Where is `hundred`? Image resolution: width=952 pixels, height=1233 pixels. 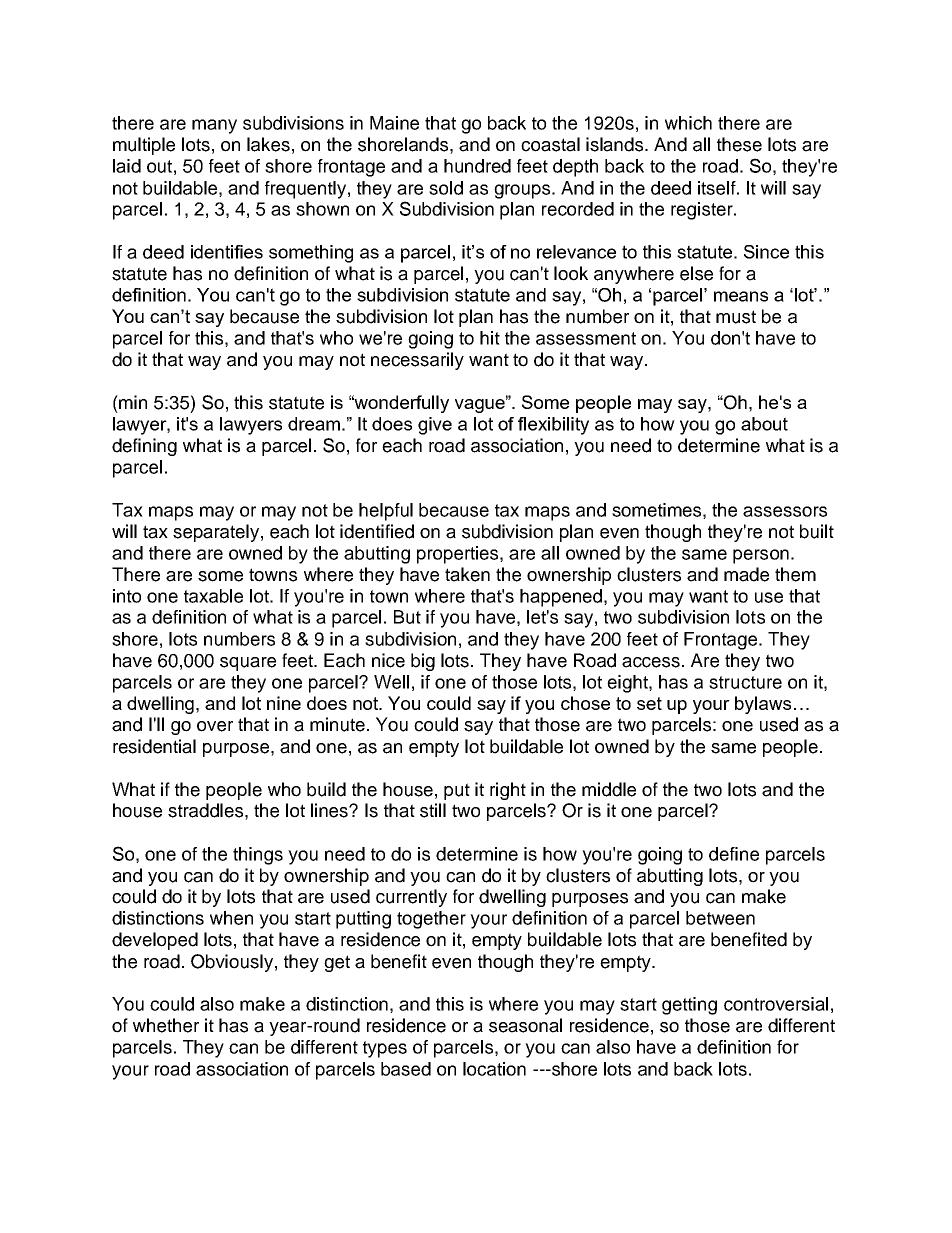 hundred is located at coordinates (477, 166).
